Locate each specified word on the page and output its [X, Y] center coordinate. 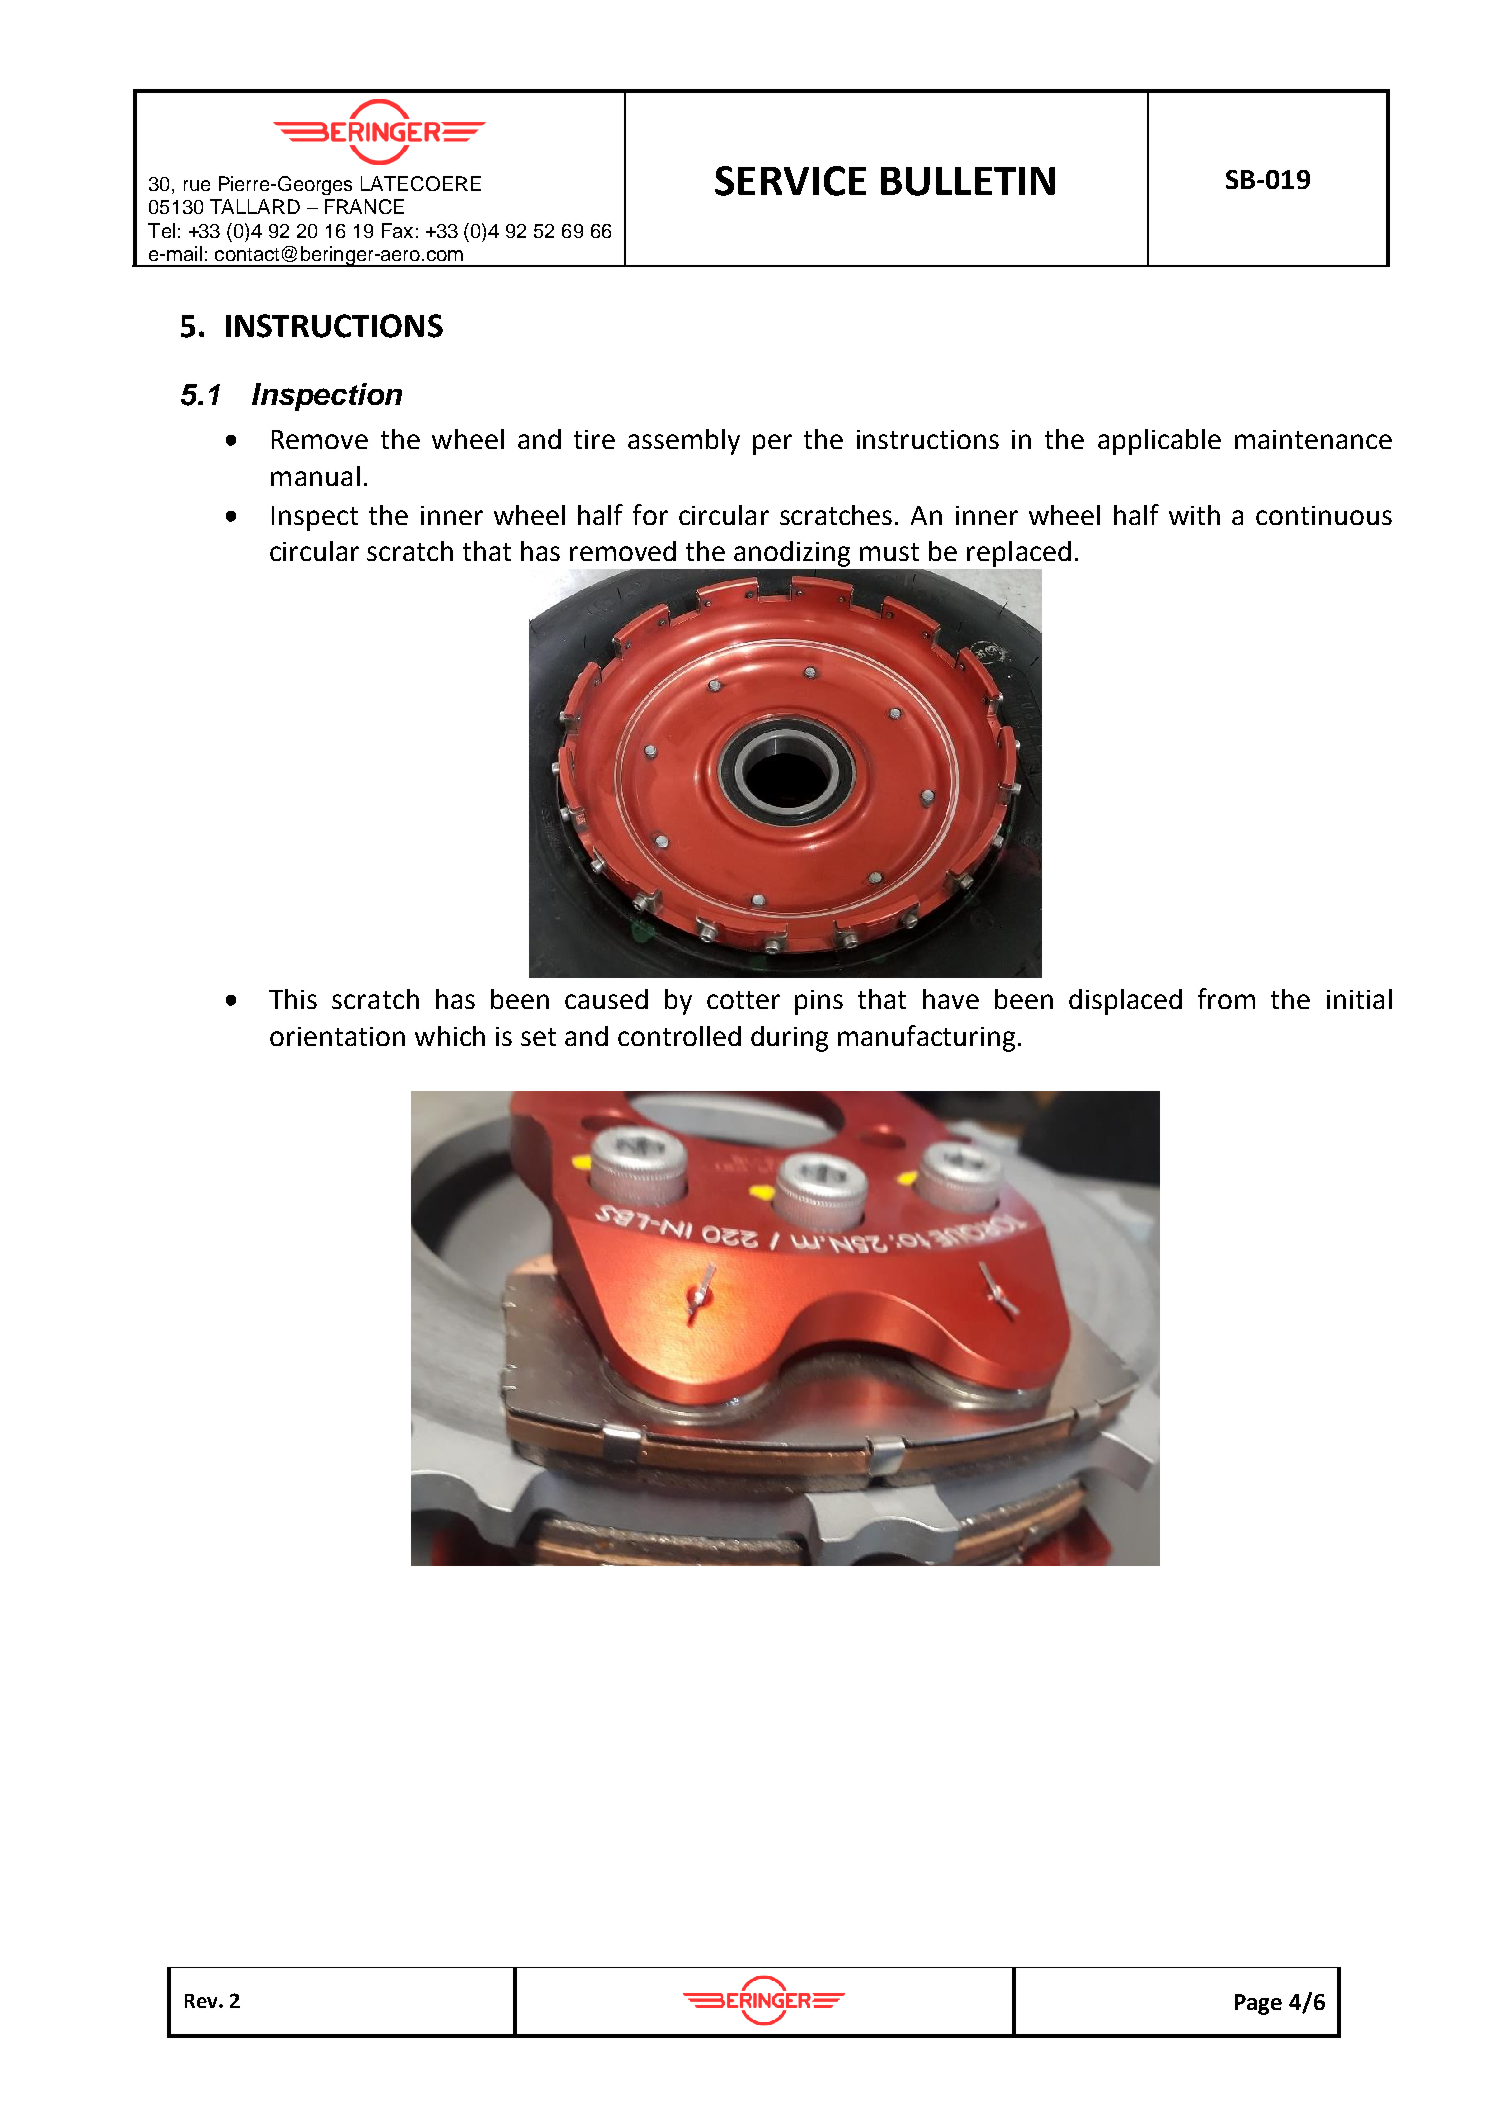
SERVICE [790, 181]
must [889, 552]
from [1226, 998]
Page [1258, 2004]
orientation [337, 1036]
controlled [679, 1036]
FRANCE [364, 206]
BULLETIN [968, 181]
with [1194, 515]
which [450, 1036]
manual [315, 476]
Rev [202, 2001]
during [789, 1039]
